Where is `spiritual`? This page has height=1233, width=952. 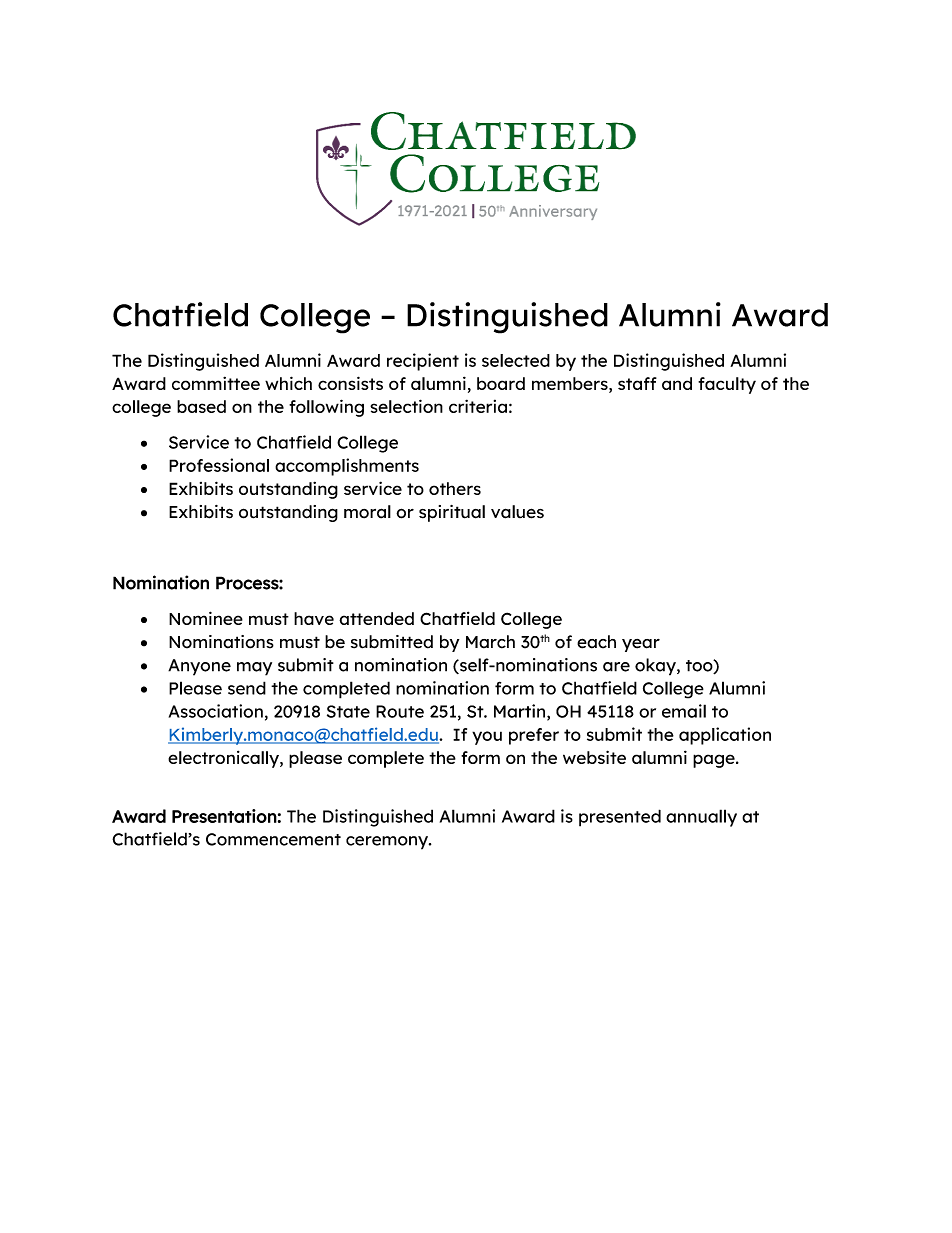 spiritual is located at coordinates (452, 513).
